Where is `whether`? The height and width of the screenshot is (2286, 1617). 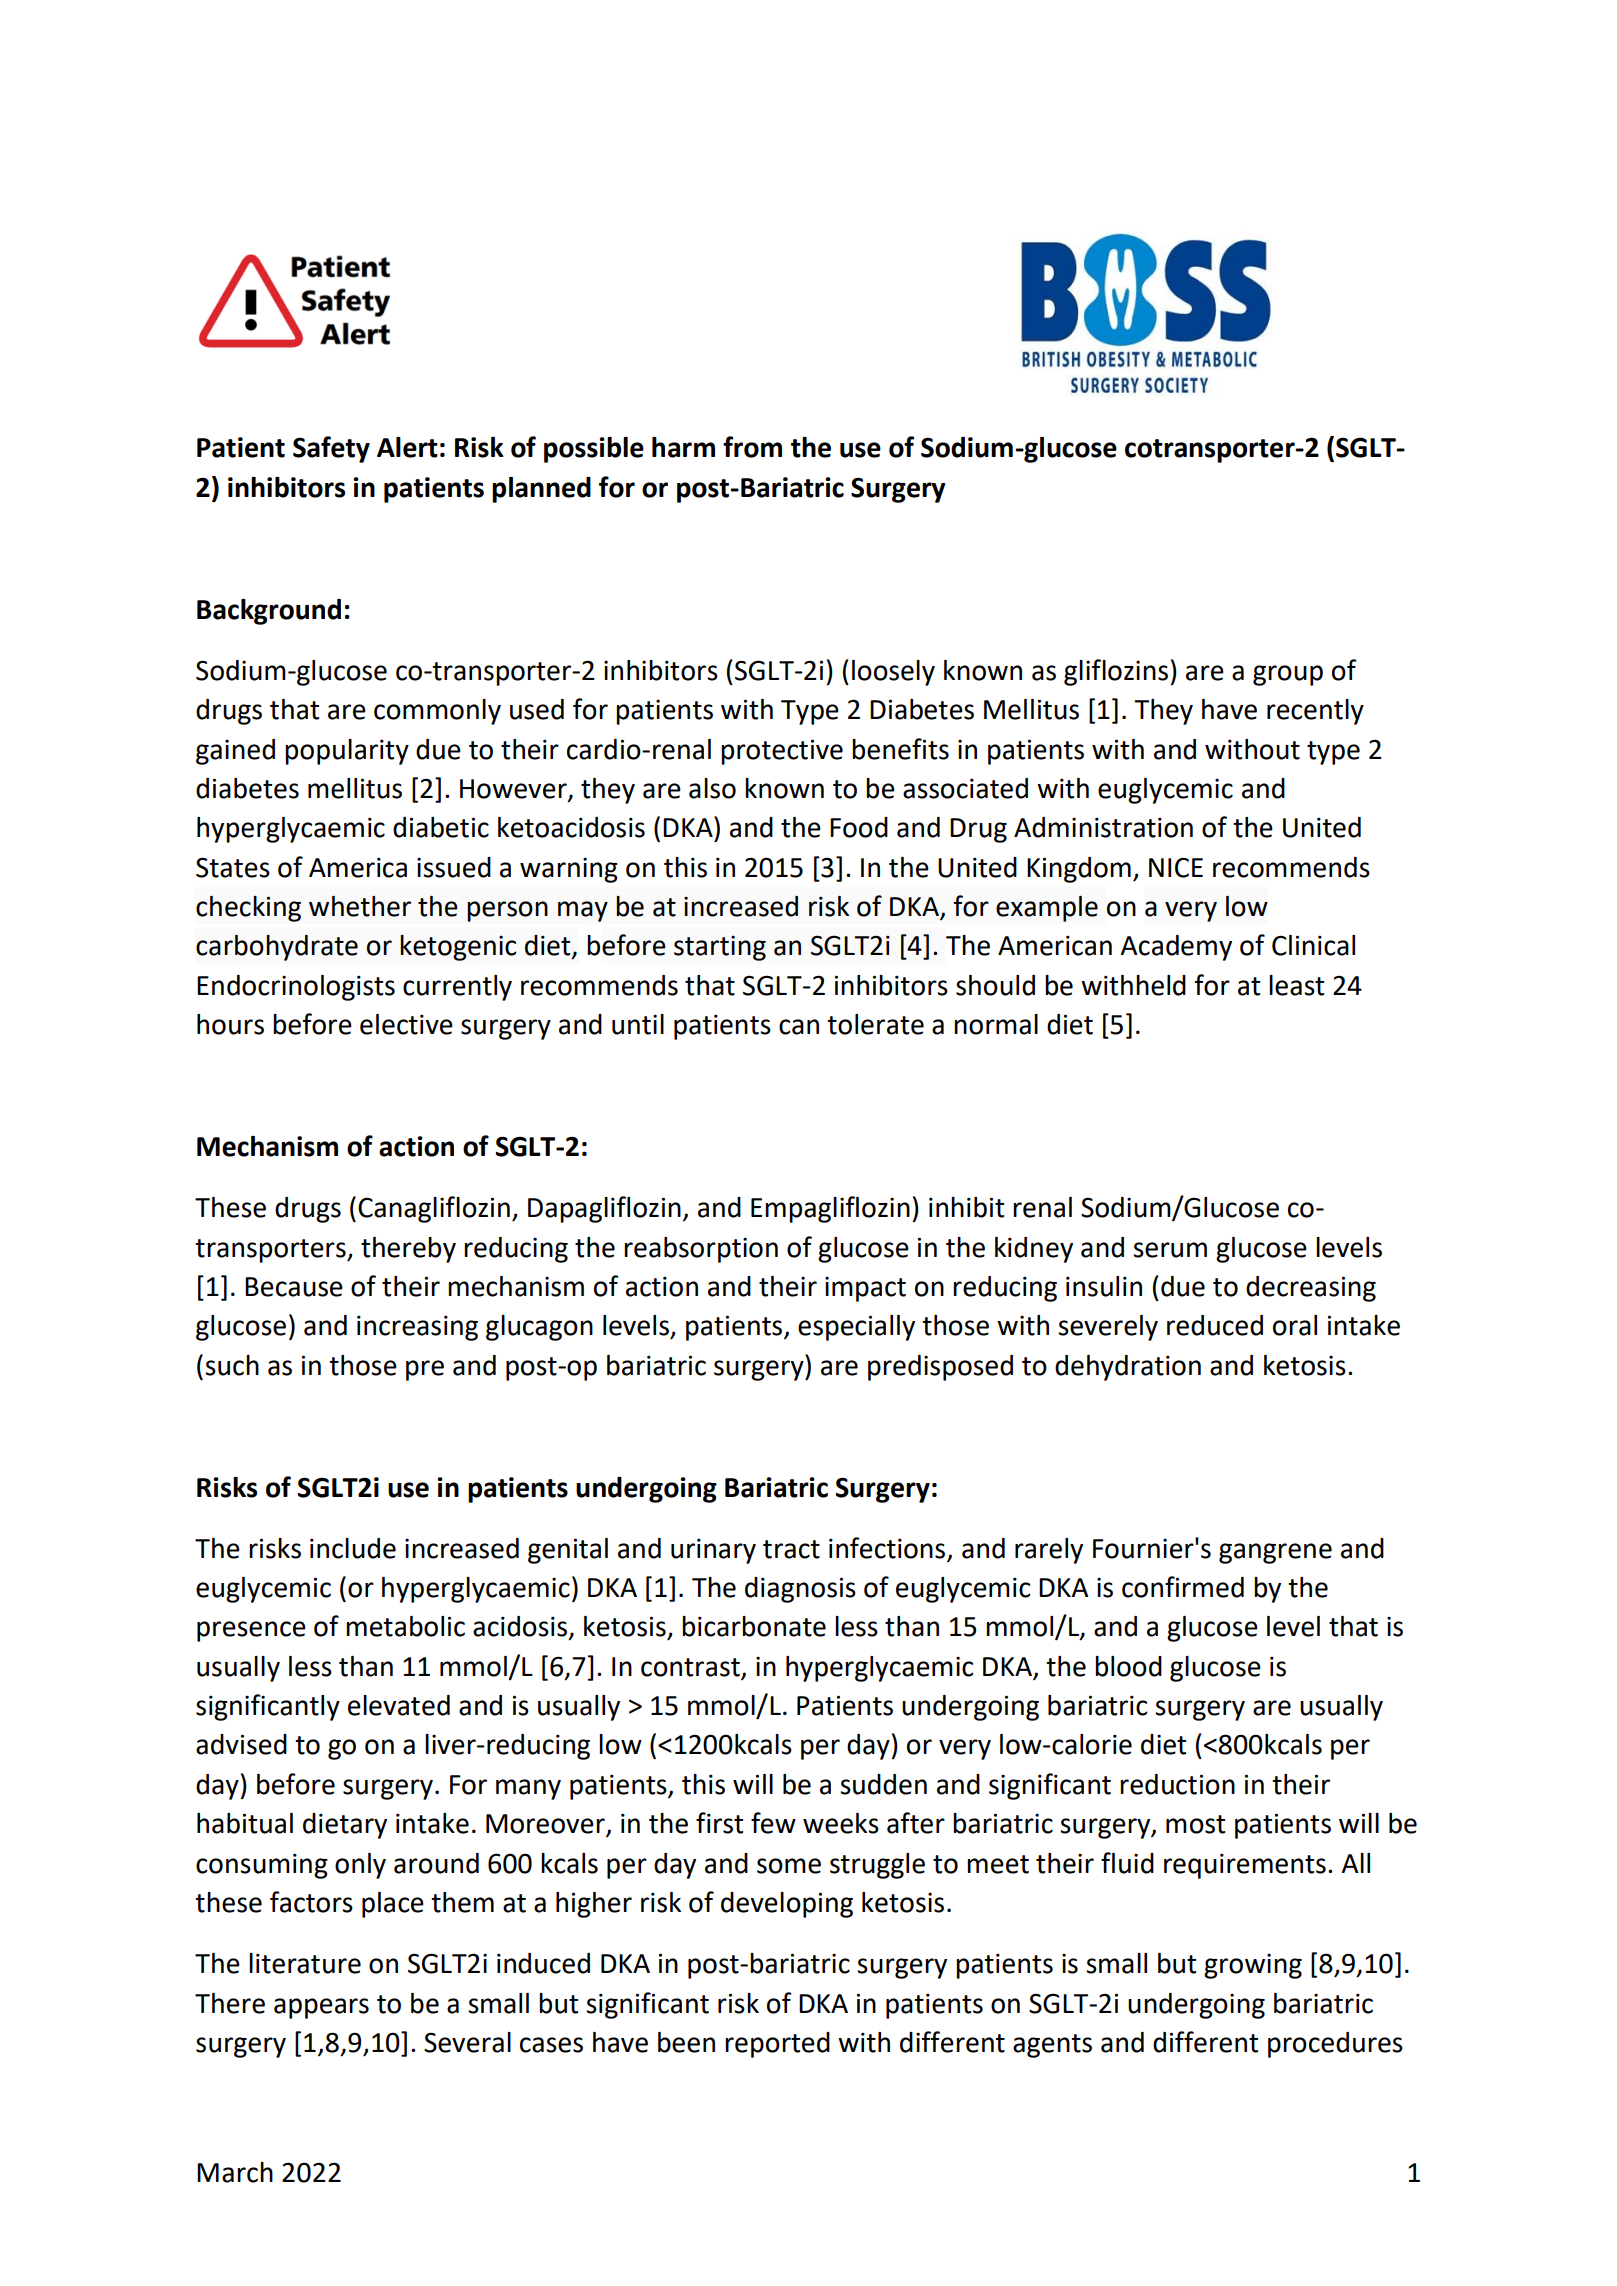
whether is located at coordinates (360, 906).
